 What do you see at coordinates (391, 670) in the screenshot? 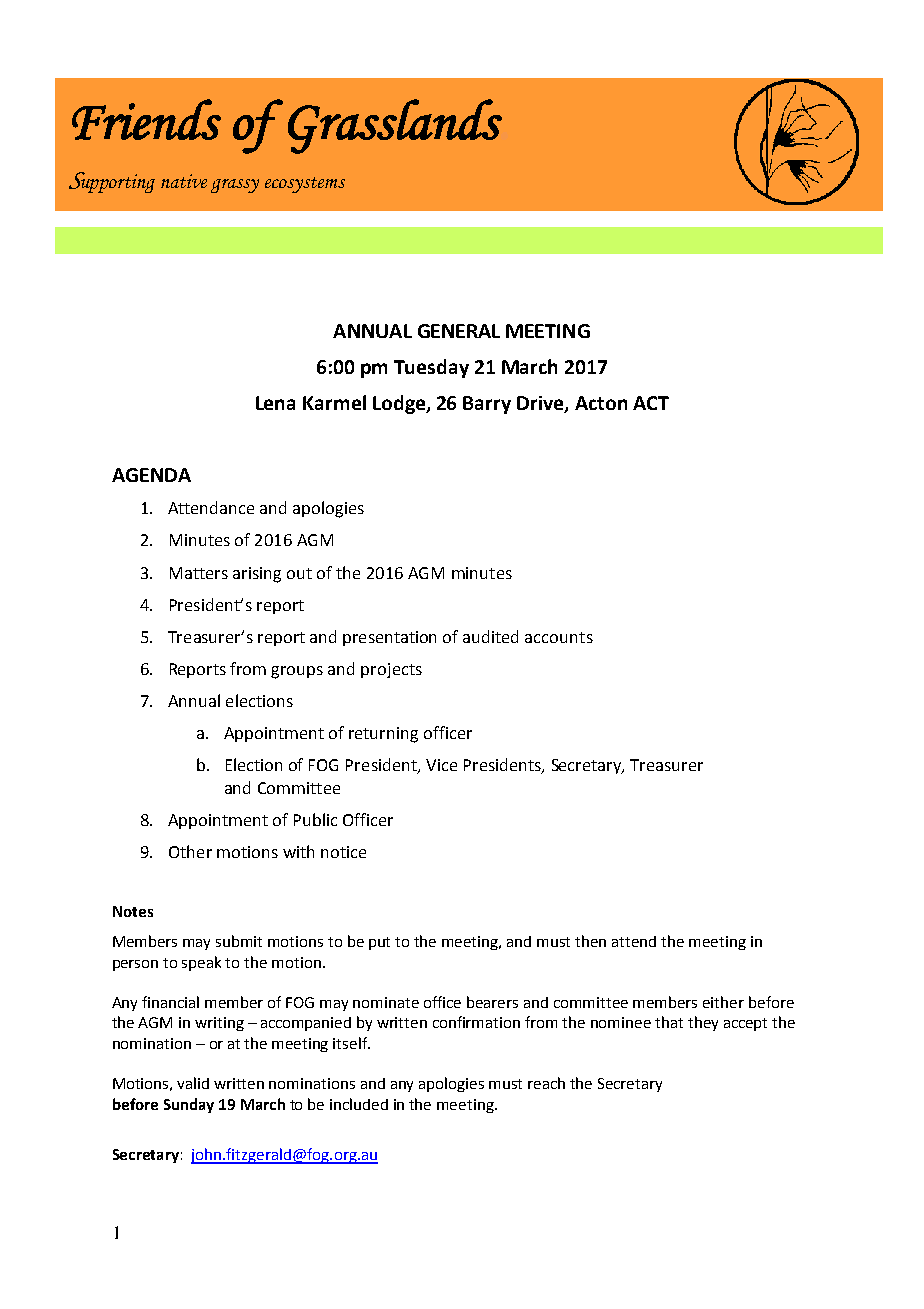
I see `projects` at bounding box center [391, 670].
